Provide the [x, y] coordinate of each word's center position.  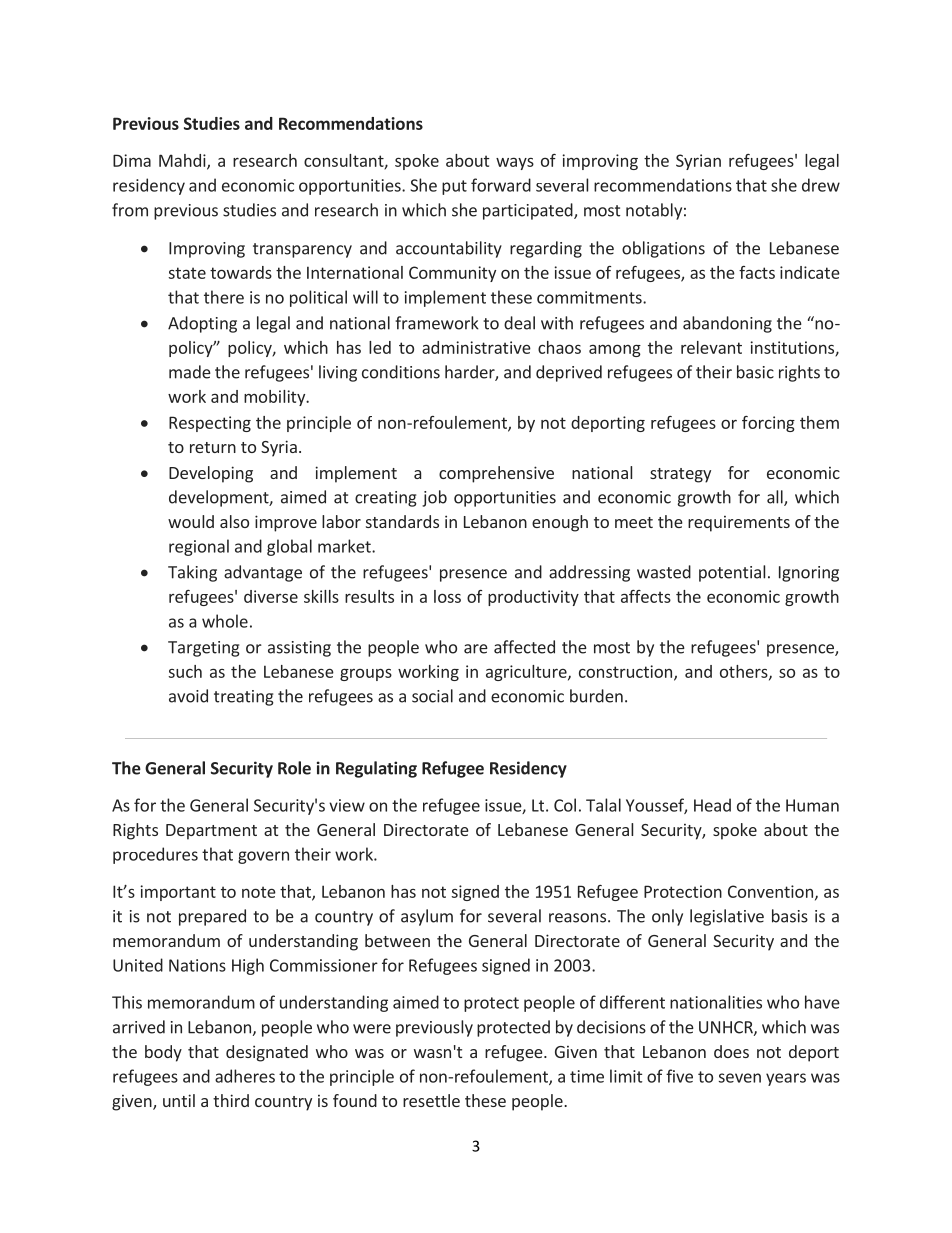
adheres [245, 1076]
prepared [212, 917]
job [434, 498]
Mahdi [183, 161]
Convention [770, 891]
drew [821, 185]
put [454, 187]
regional [199, 547]
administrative [476, 347]
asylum [427, 917]
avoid [188, 696]
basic [755, 372]
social [432, 696]
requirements [739, 524]
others [745, 672]
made [190, 372]
